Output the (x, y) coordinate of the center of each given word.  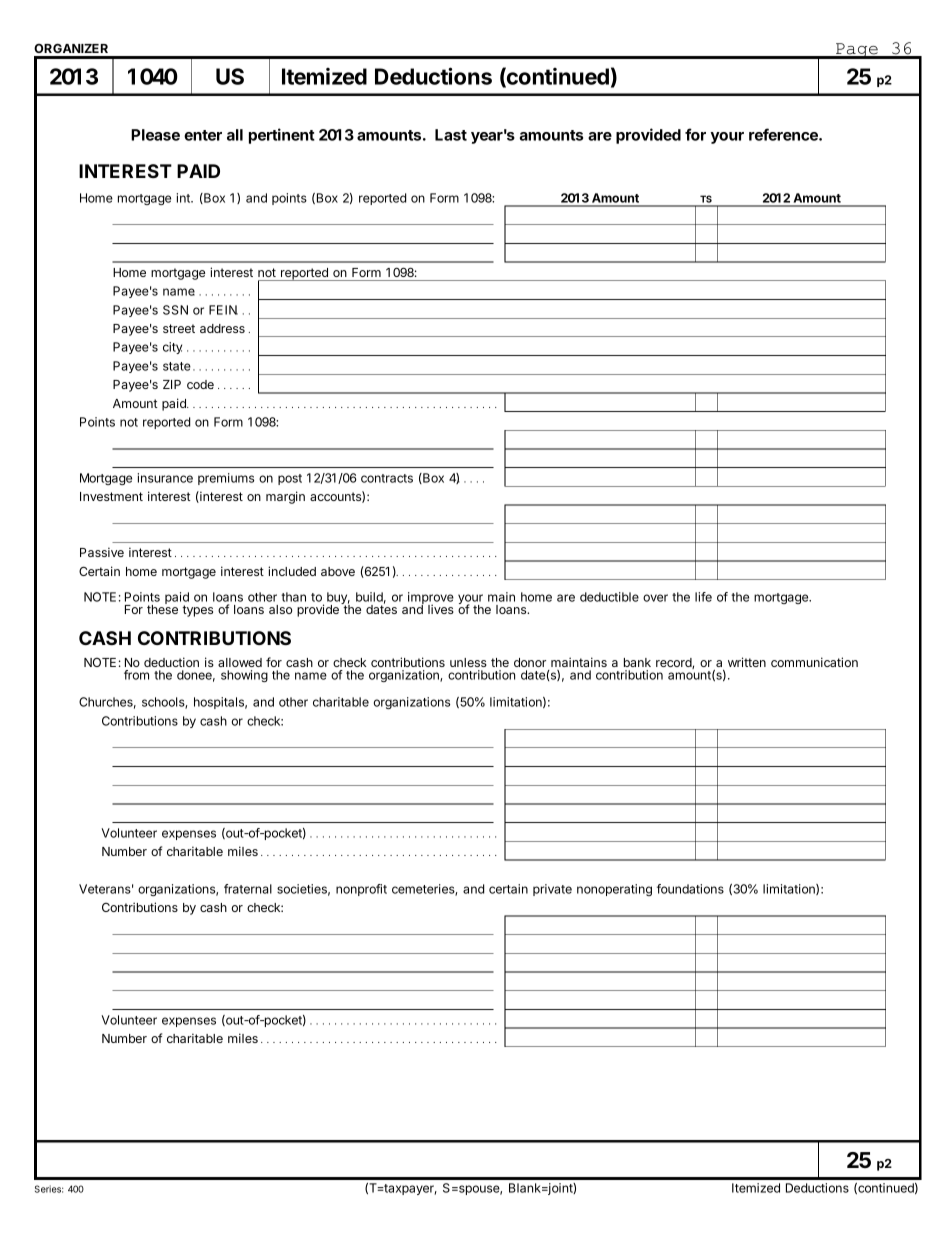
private (552, 890)
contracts (387, 478)
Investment (111, 496)
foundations (690, 889)
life (703, 597)
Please (155, 135)
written (747, 662)
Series (49, 1189)
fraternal (248, 889)
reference (784, 134)
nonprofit (361, 890)
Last (451, 135)
